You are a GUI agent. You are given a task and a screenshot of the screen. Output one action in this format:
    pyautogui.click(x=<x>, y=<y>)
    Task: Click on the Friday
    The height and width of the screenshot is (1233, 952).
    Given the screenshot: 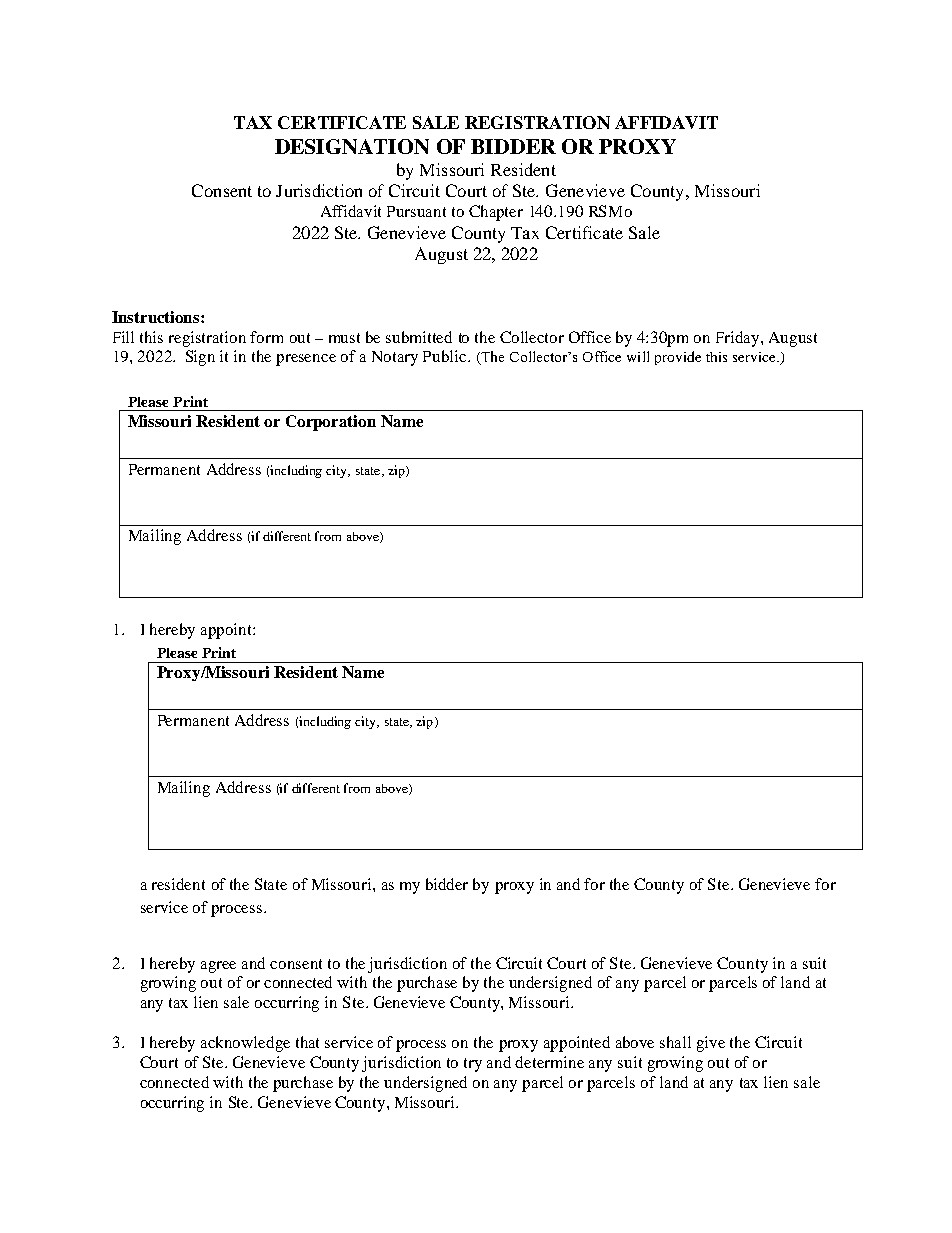 What is the action you would take?
    pyautogui.click(x=739, y=339)
